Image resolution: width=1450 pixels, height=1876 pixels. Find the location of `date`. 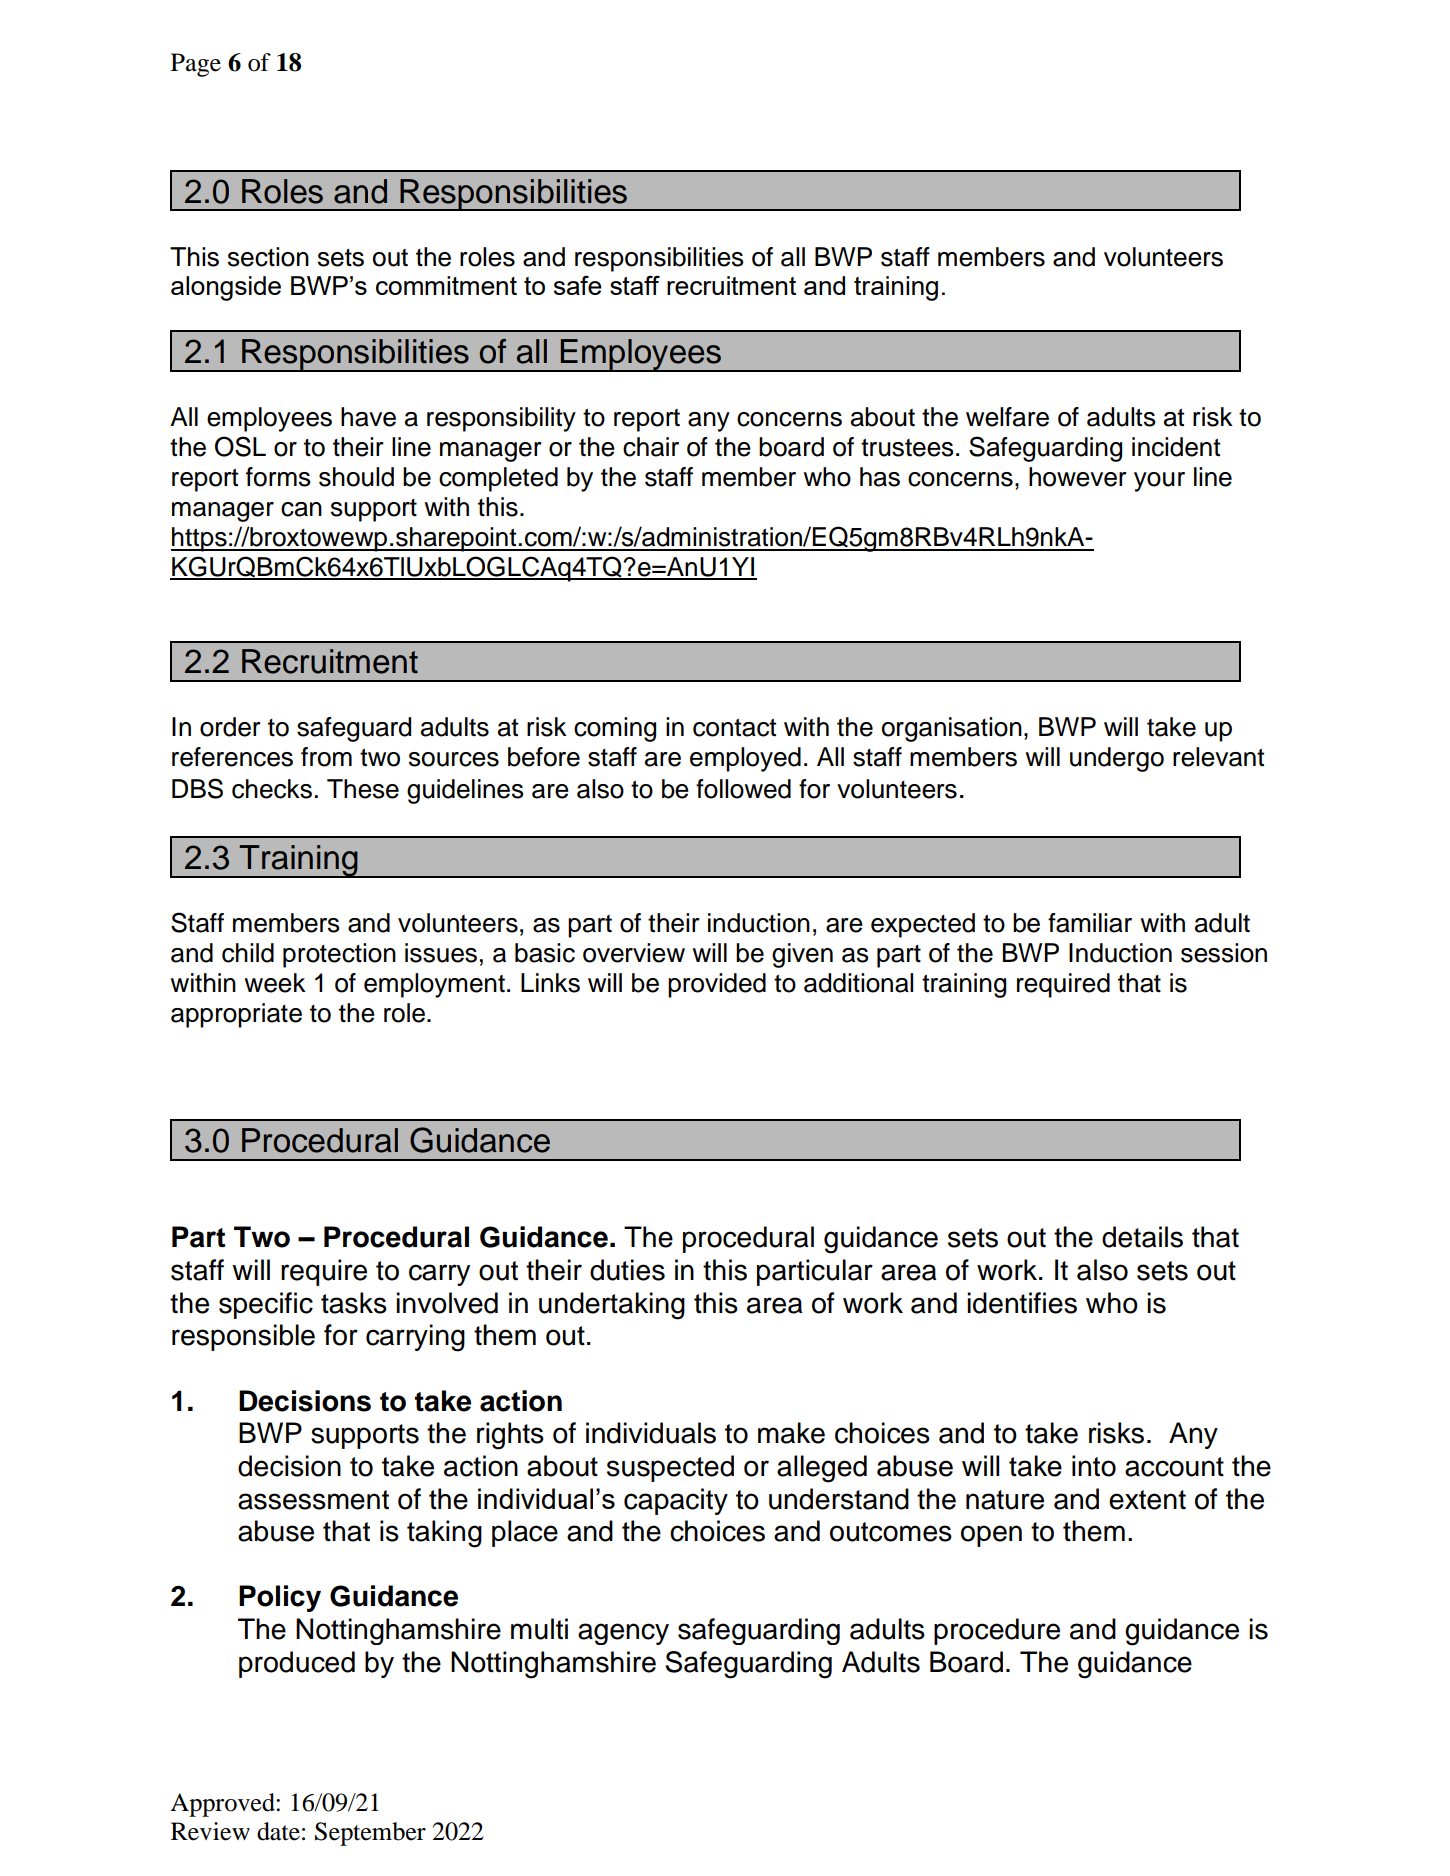

date is located at coordinates (278, 1831).
